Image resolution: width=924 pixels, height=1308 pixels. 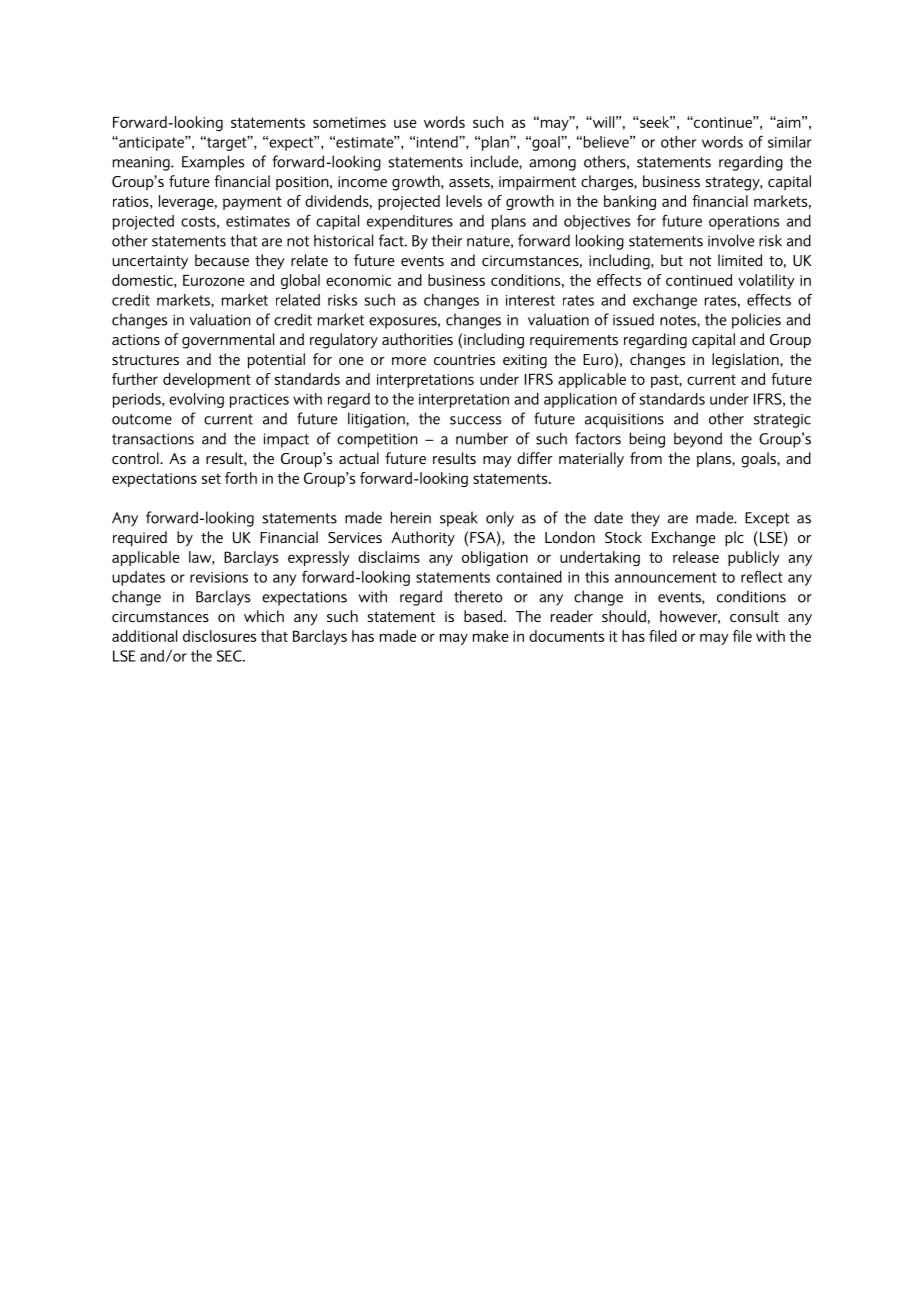 I want to click on development, so click(x=207, y=380).
